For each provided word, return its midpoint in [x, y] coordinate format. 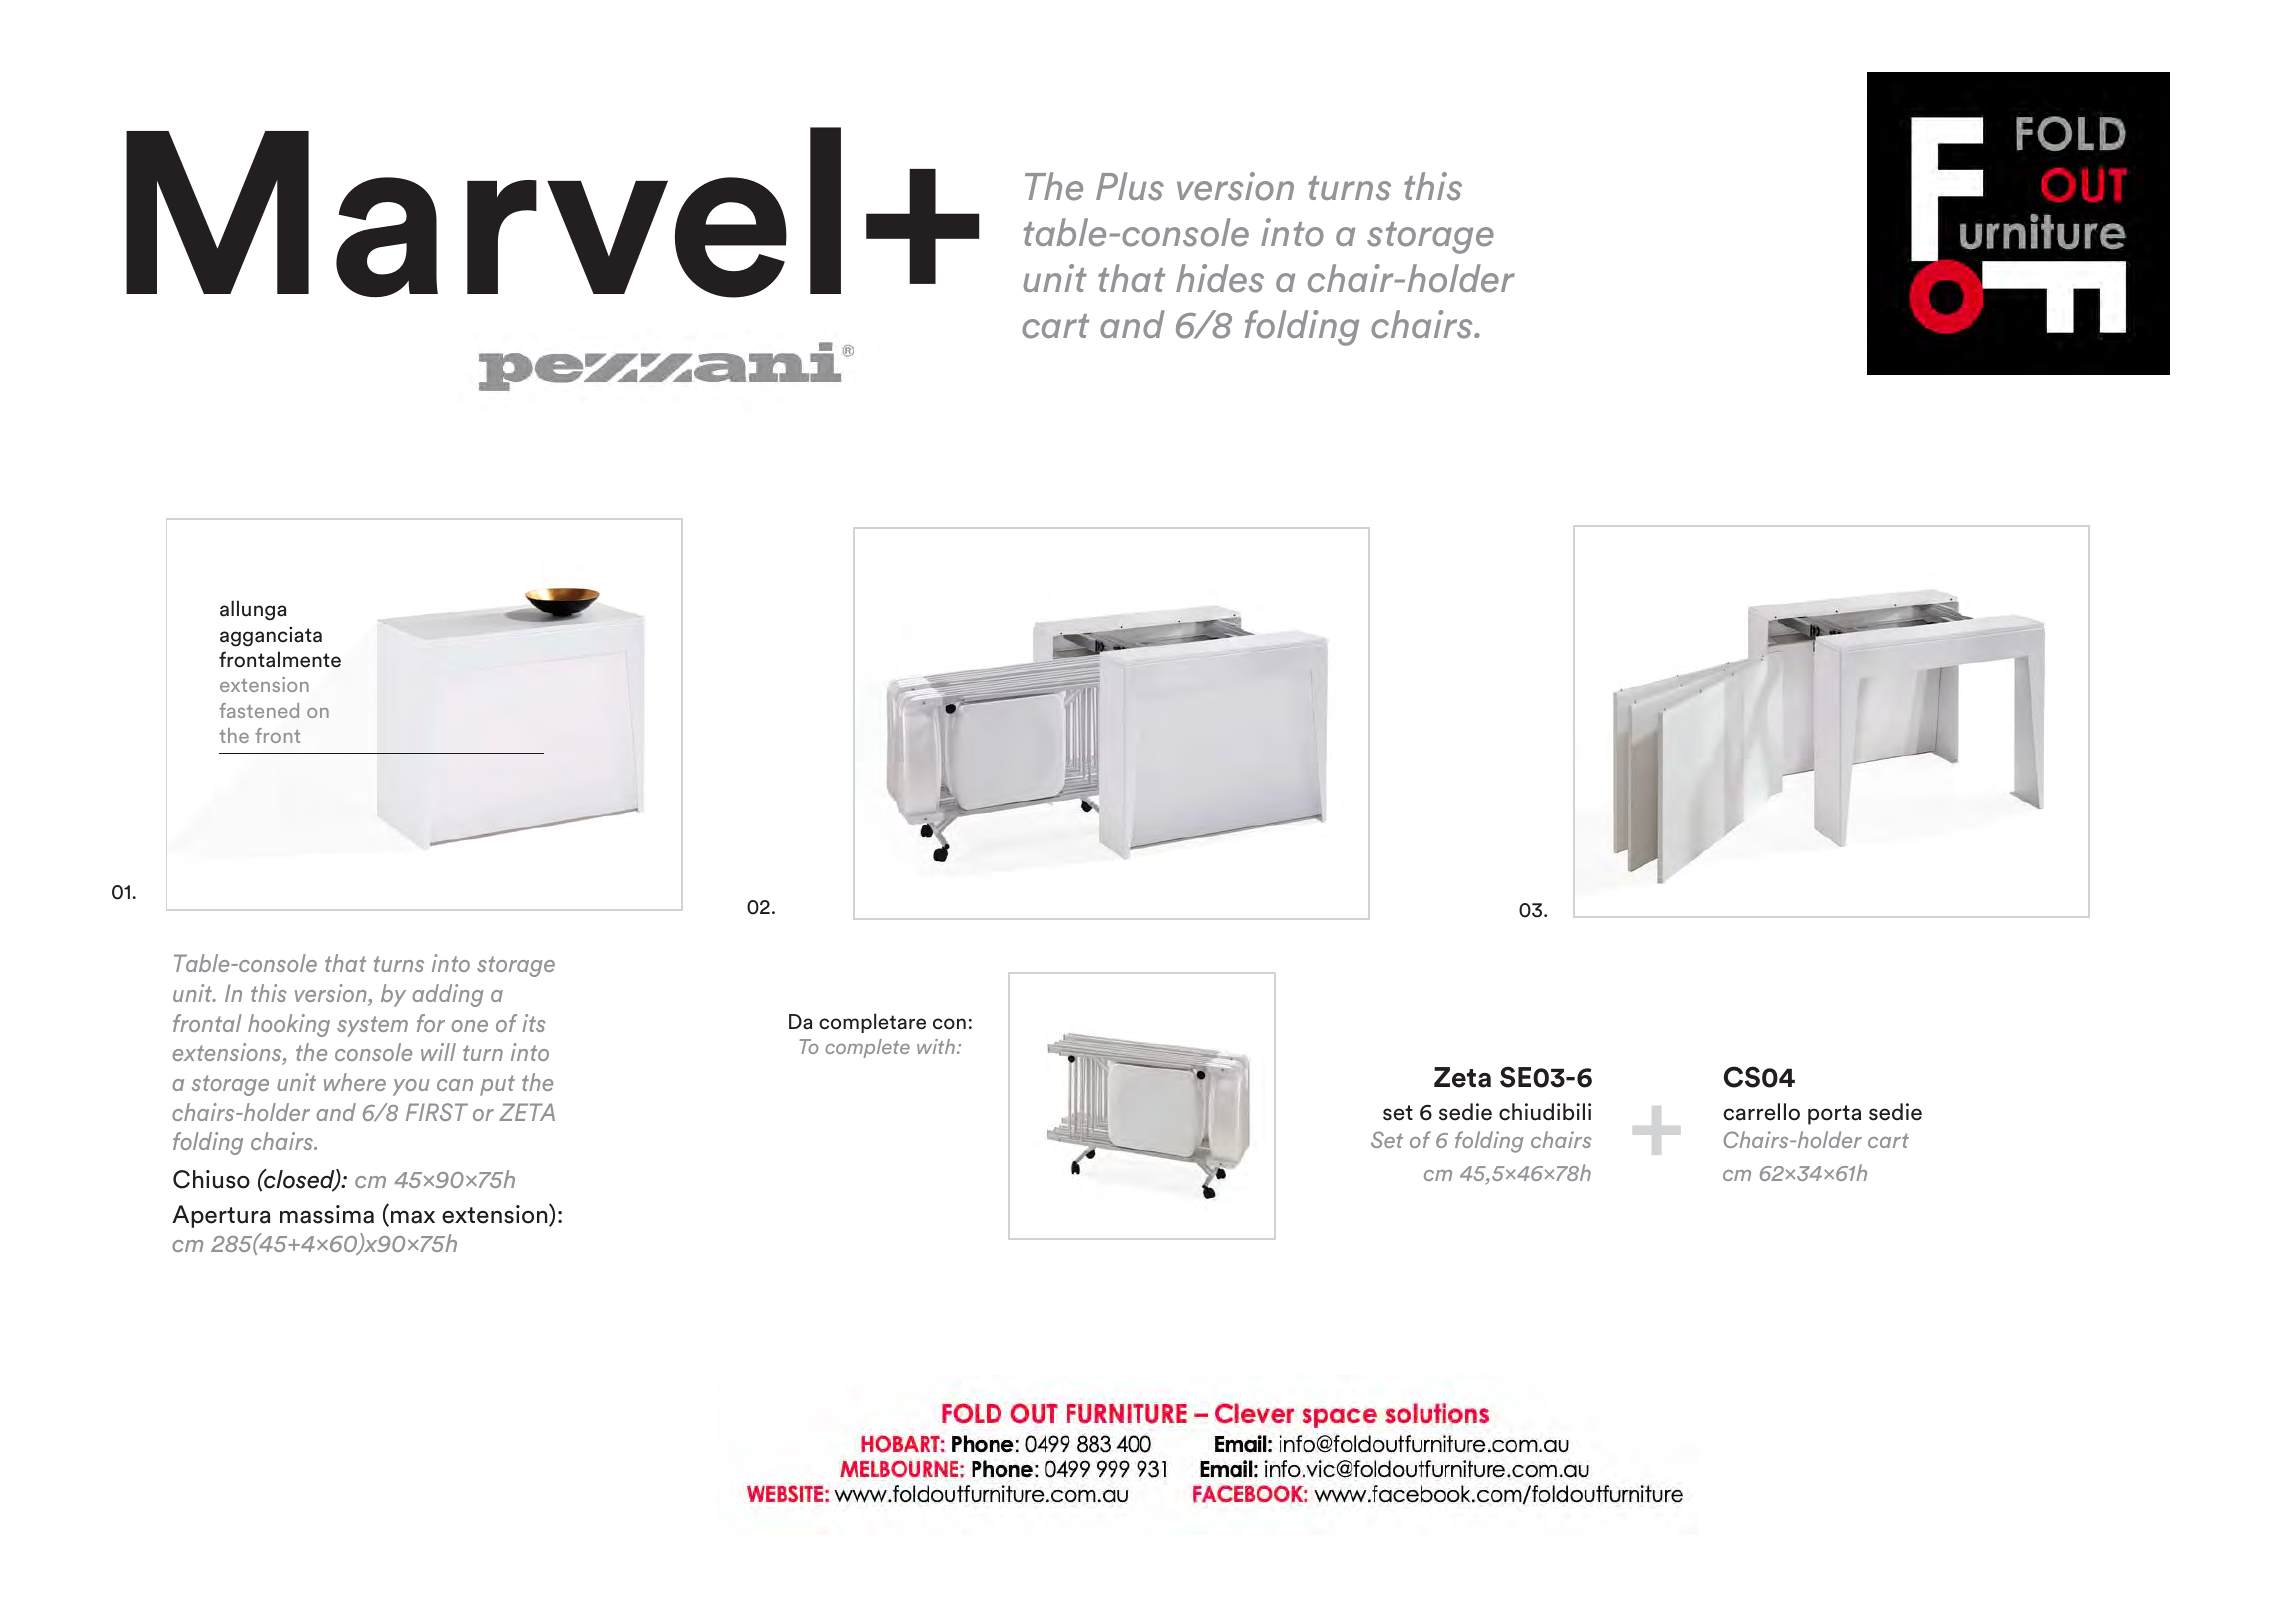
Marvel [483, 212]
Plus [1130, 186]
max [413, 1217]
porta [1834, 1115]
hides [1220, 278]
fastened [259, 710]
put [497, 1085]
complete [867, 1048]
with [936, 1046]
